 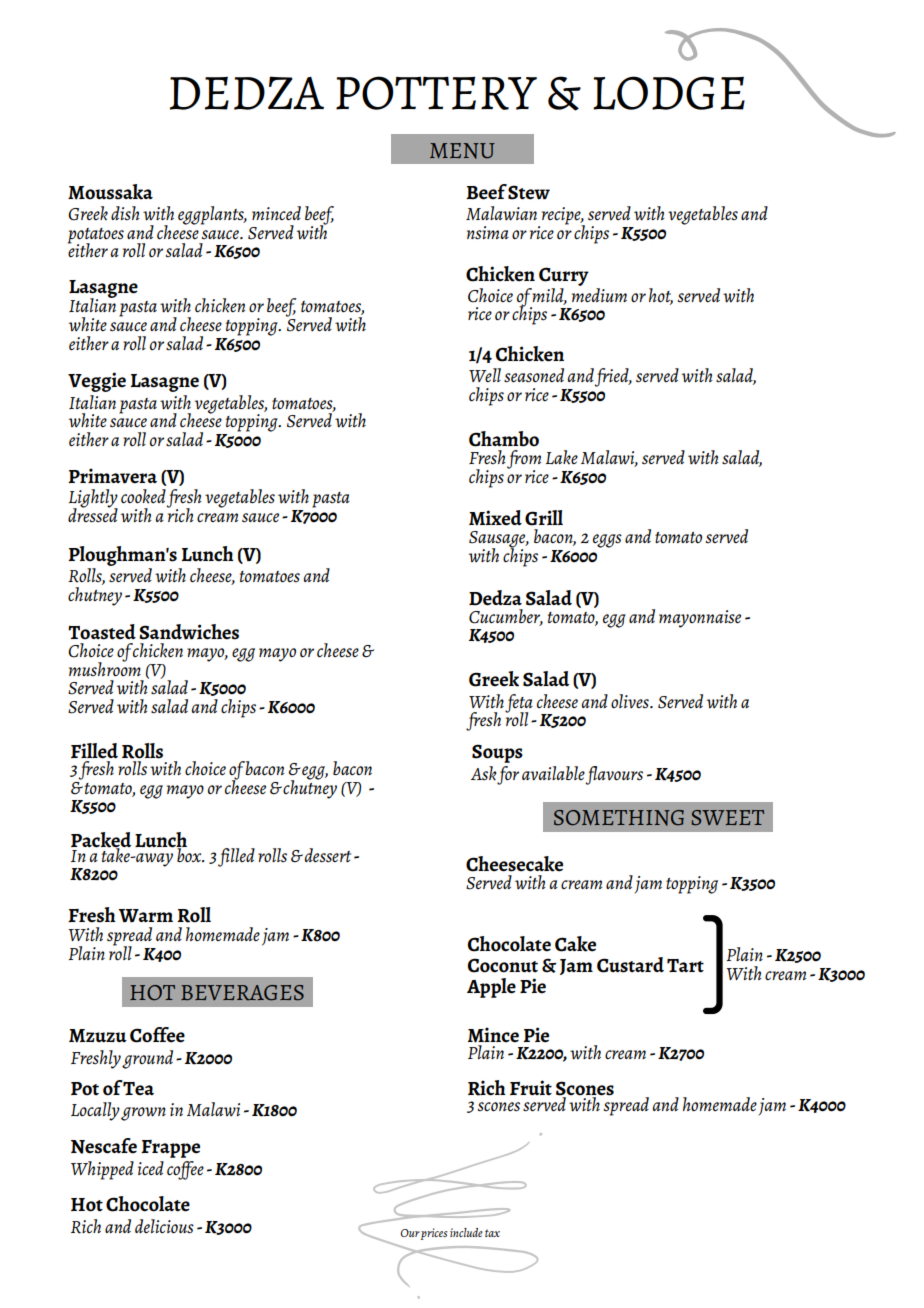 What do you see at coordinates (484, 773) in the page?
I see `Ask` at bounding box center [484, 773].
